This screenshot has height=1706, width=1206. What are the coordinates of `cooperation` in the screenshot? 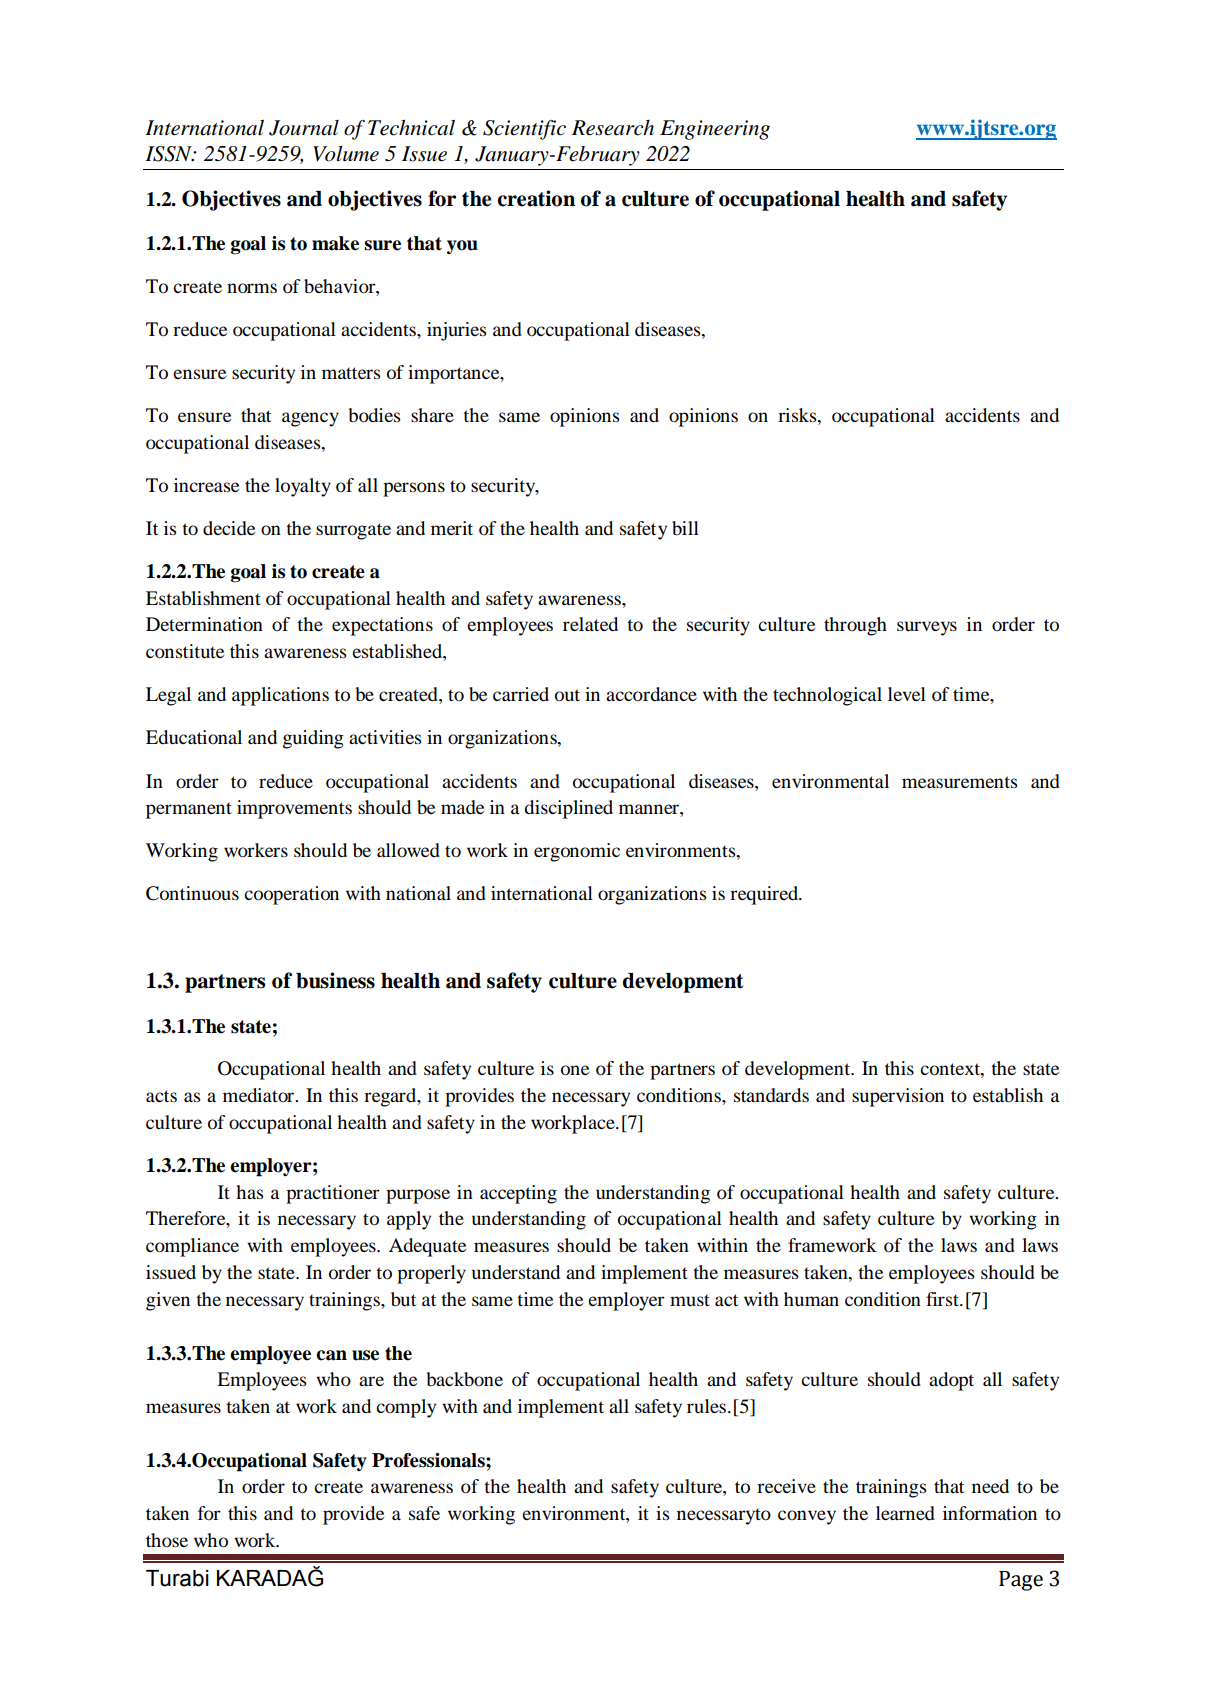 It's located at (291, 895).
